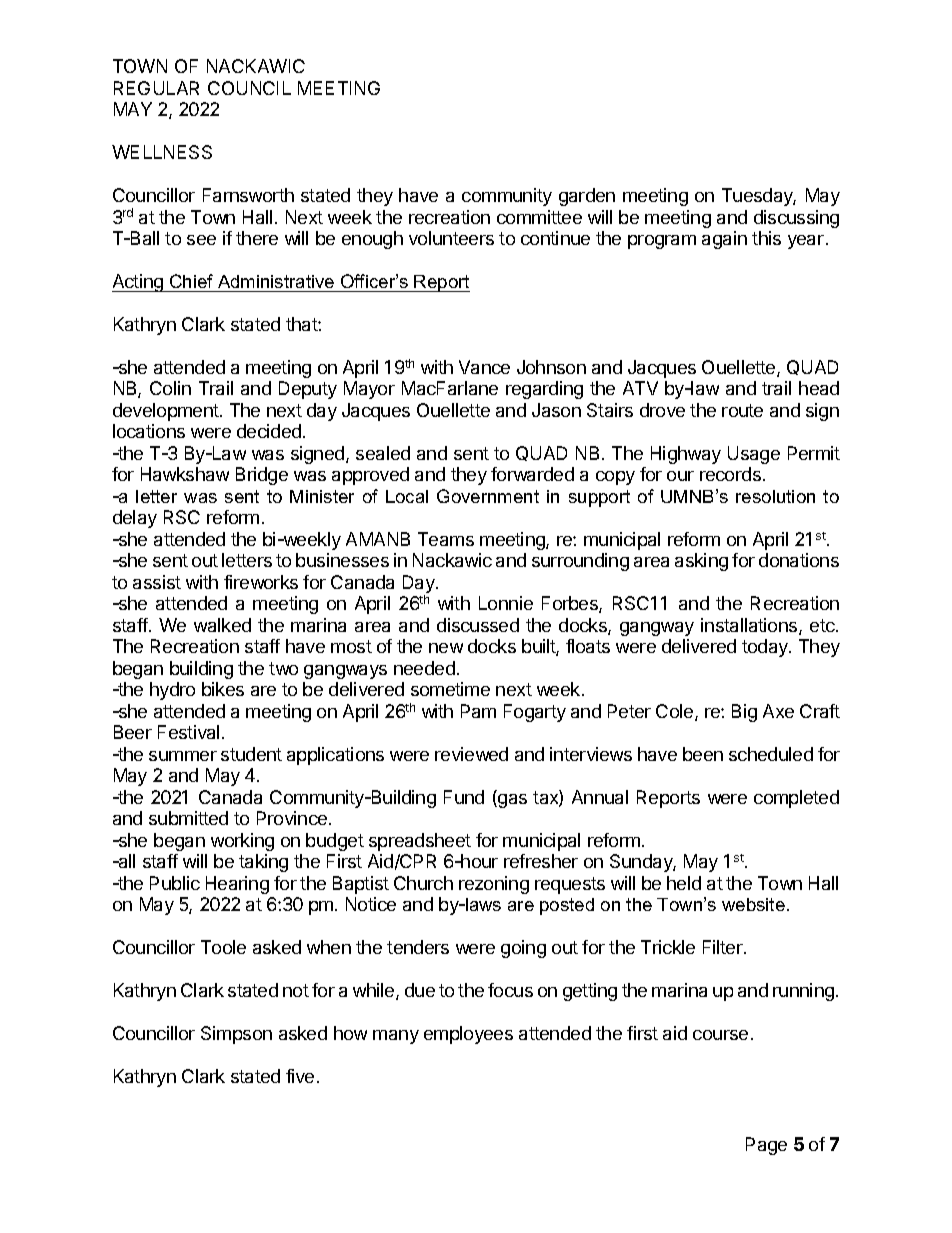 This document has height=1233, width=952. I want to click on Government, so click(488, 496).
